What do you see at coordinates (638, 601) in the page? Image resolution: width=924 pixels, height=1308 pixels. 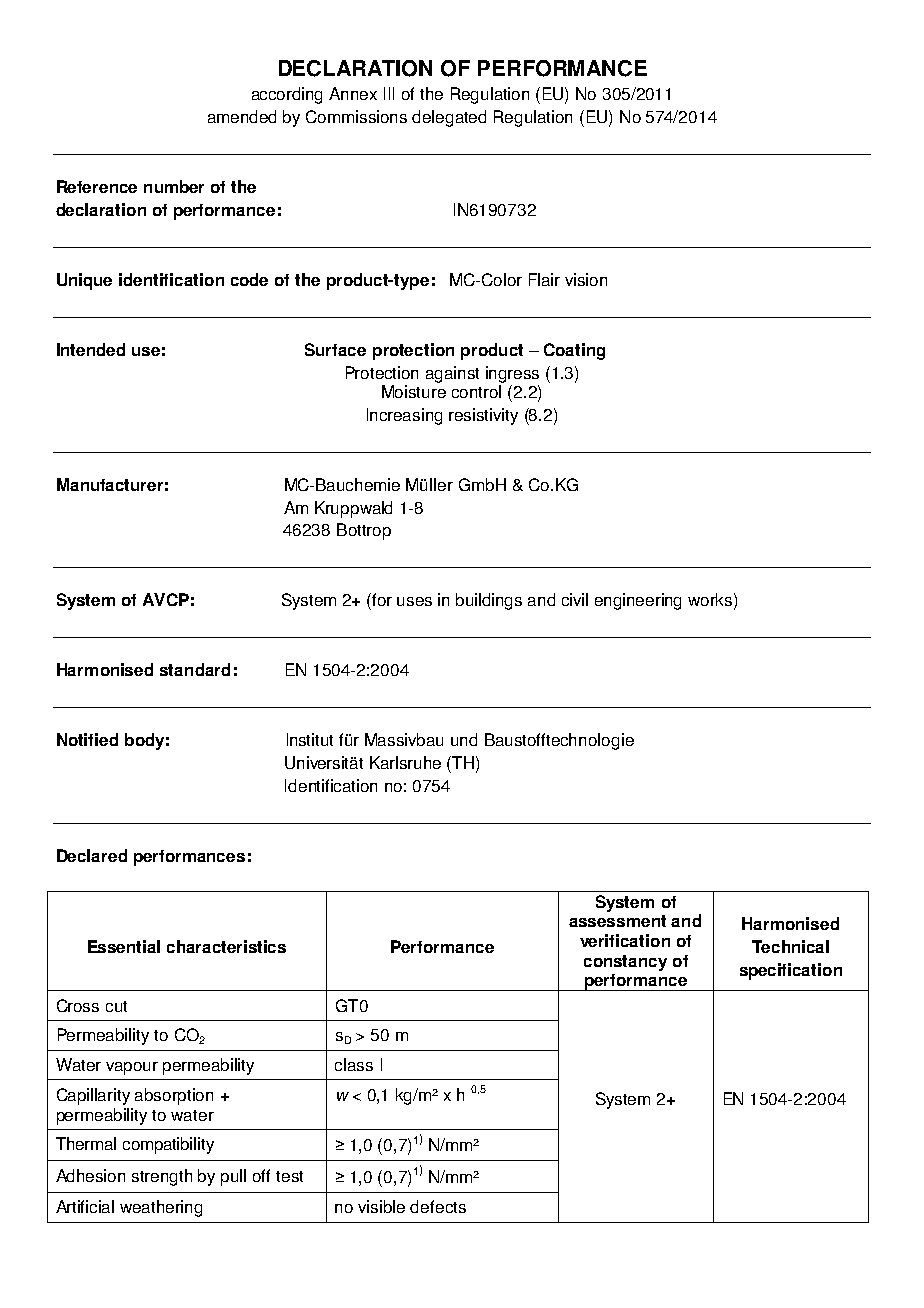 I see `engineering` at bounding box center [638, 601].
